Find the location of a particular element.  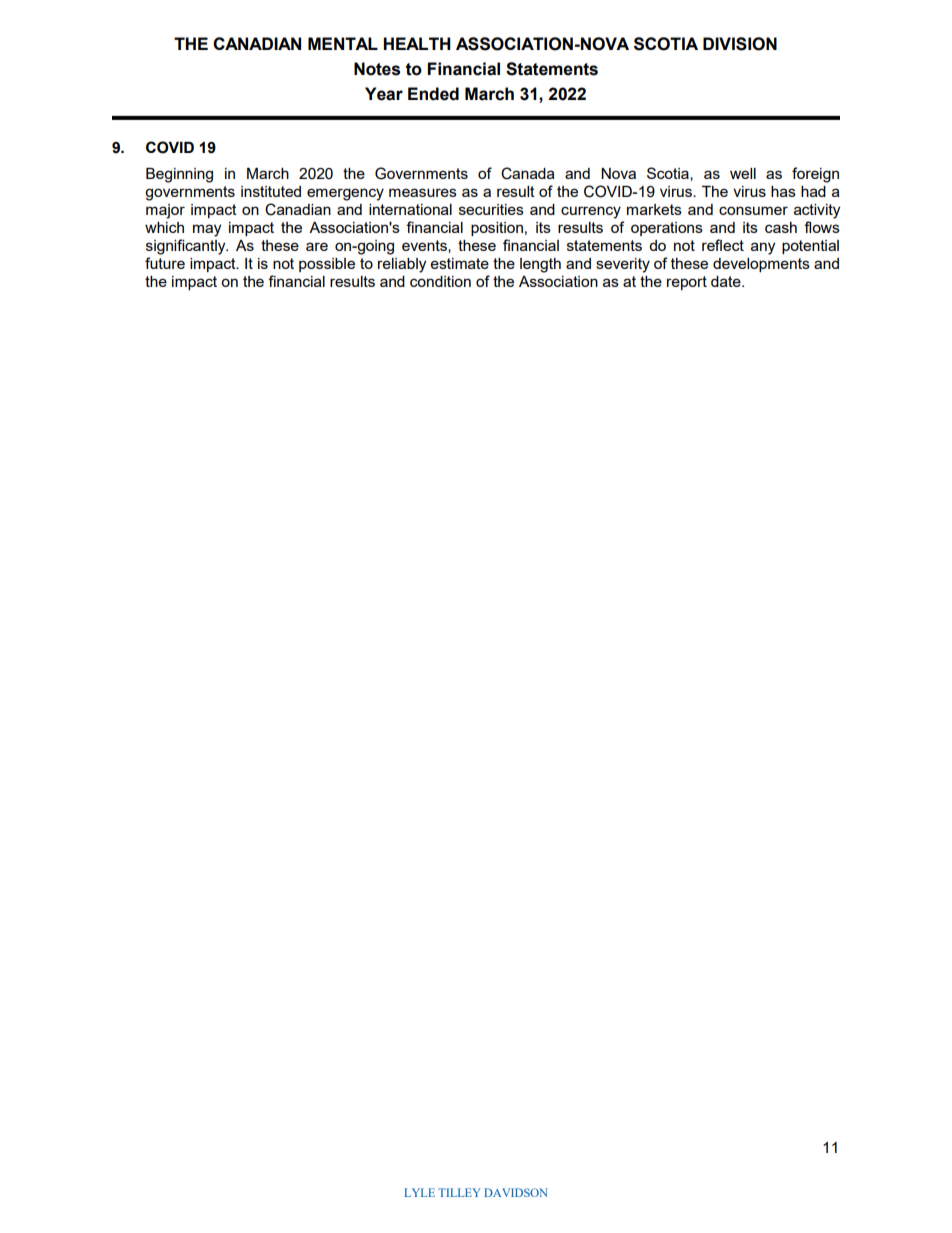

future is located at coordinates (165, 263).
